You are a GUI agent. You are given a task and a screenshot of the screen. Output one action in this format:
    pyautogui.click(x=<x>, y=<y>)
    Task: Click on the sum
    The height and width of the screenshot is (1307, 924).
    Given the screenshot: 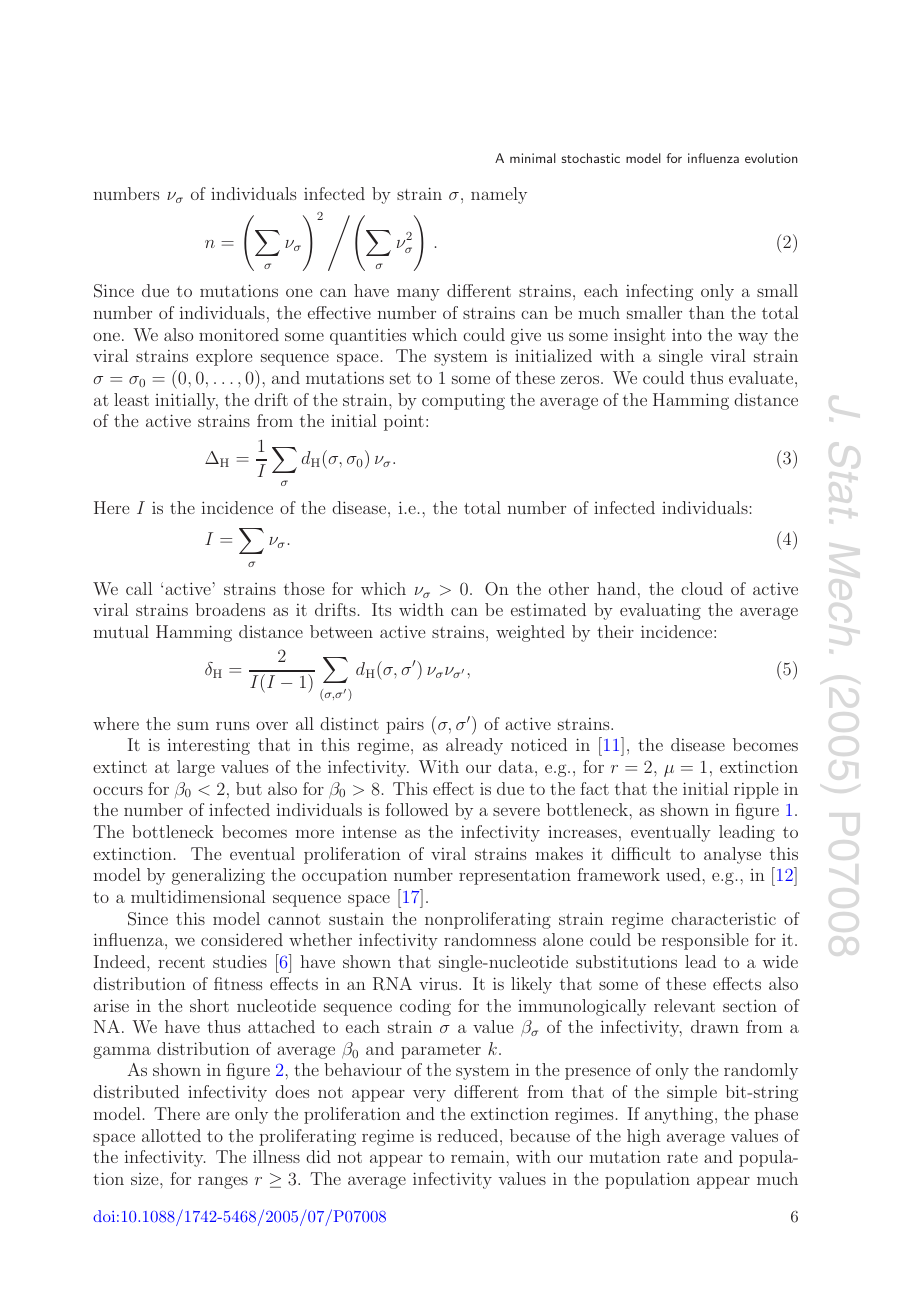 What is the action you would take?
    pyautogui.click(x=193, y=725)
